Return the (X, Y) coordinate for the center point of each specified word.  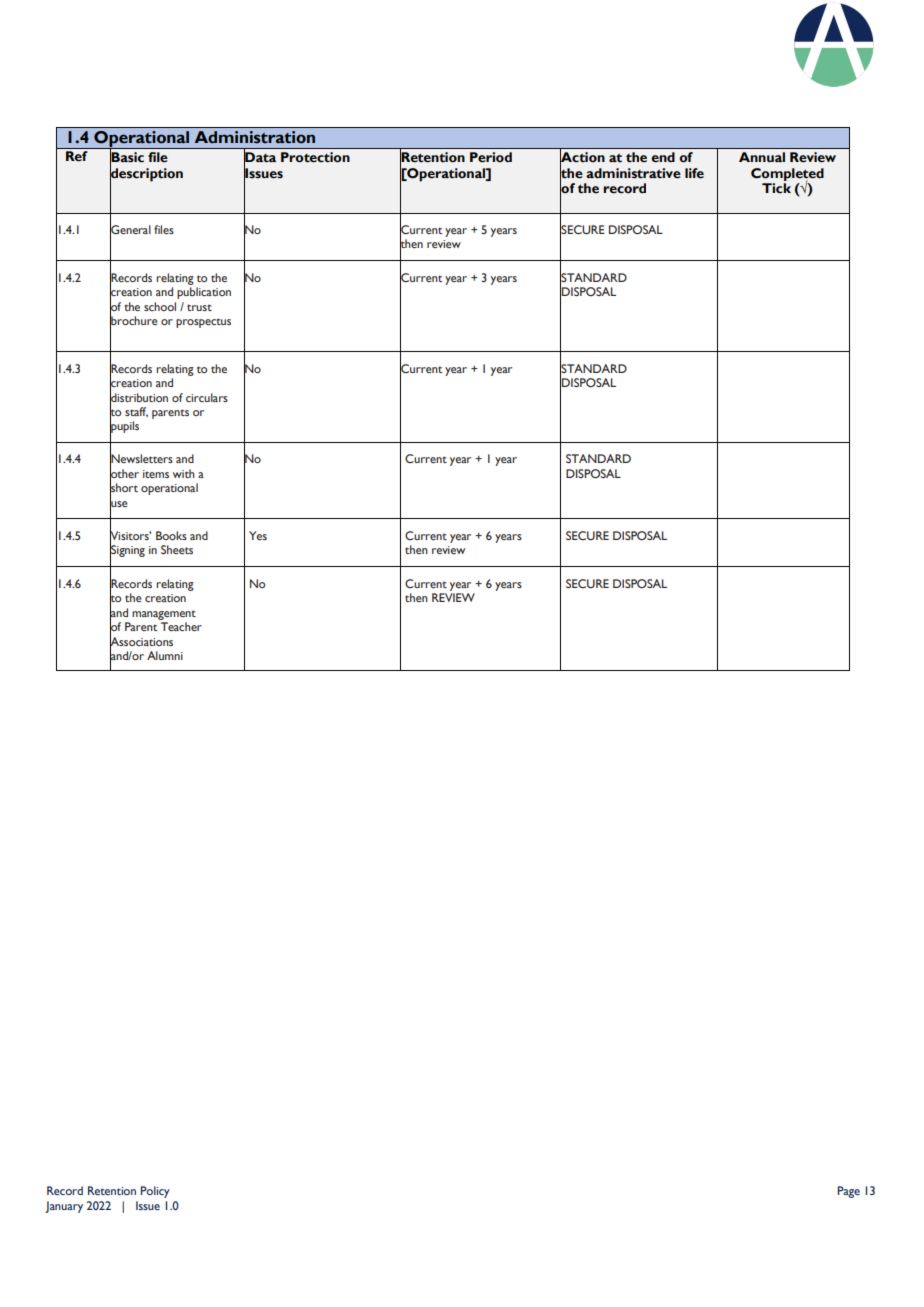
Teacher (181, 626)
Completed (787, 176)
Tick (776, 188)
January (64, 1207)
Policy (155, 1192)
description (146, 175)
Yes (258, 535)
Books (171, 535)
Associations (141, 641)
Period (491, 157)
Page (849, 1192)
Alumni (165, 655)
